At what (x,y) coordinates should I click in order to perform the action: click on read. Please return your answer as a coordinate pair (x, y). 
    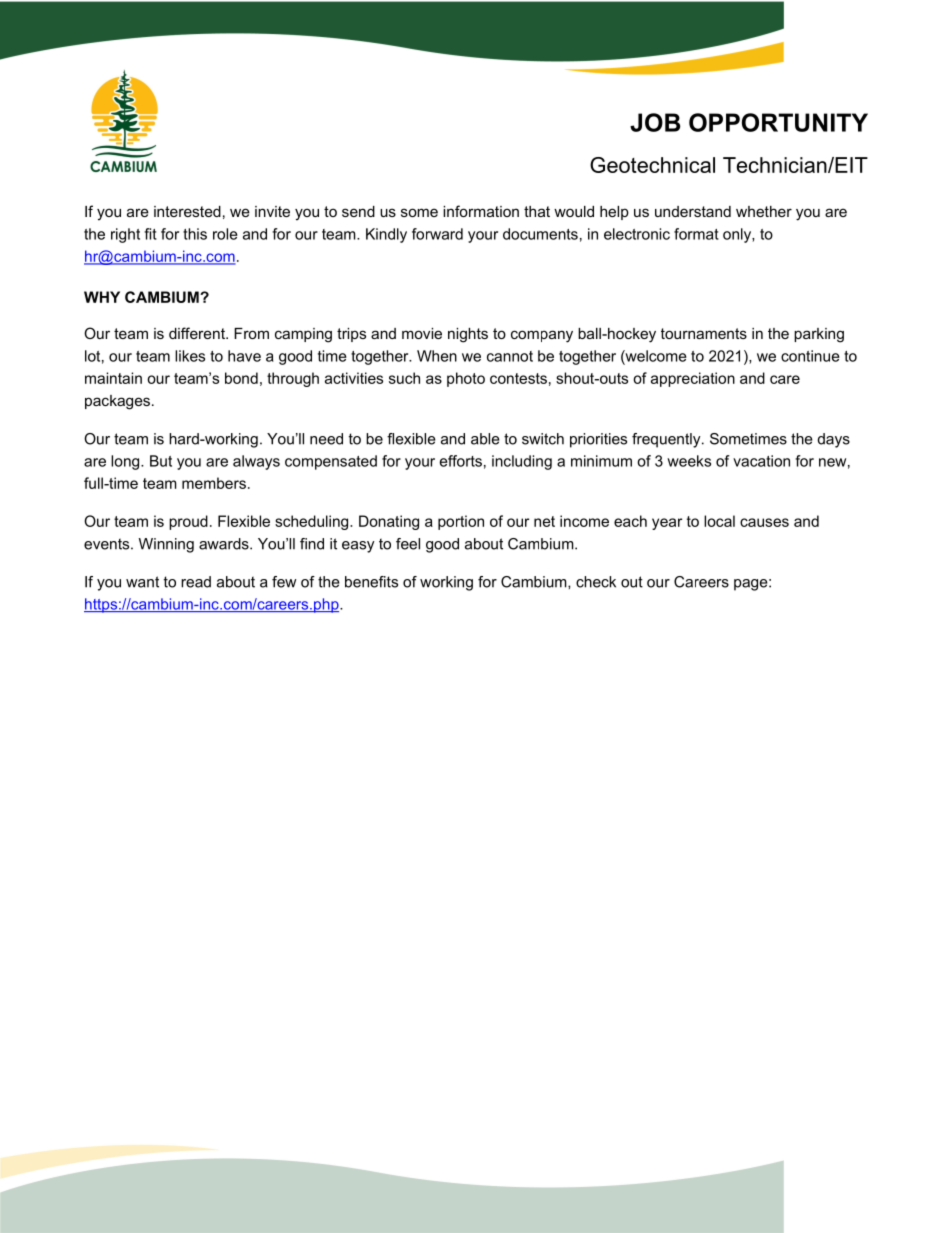
    Looking at the image, I should click on (196, 582).
